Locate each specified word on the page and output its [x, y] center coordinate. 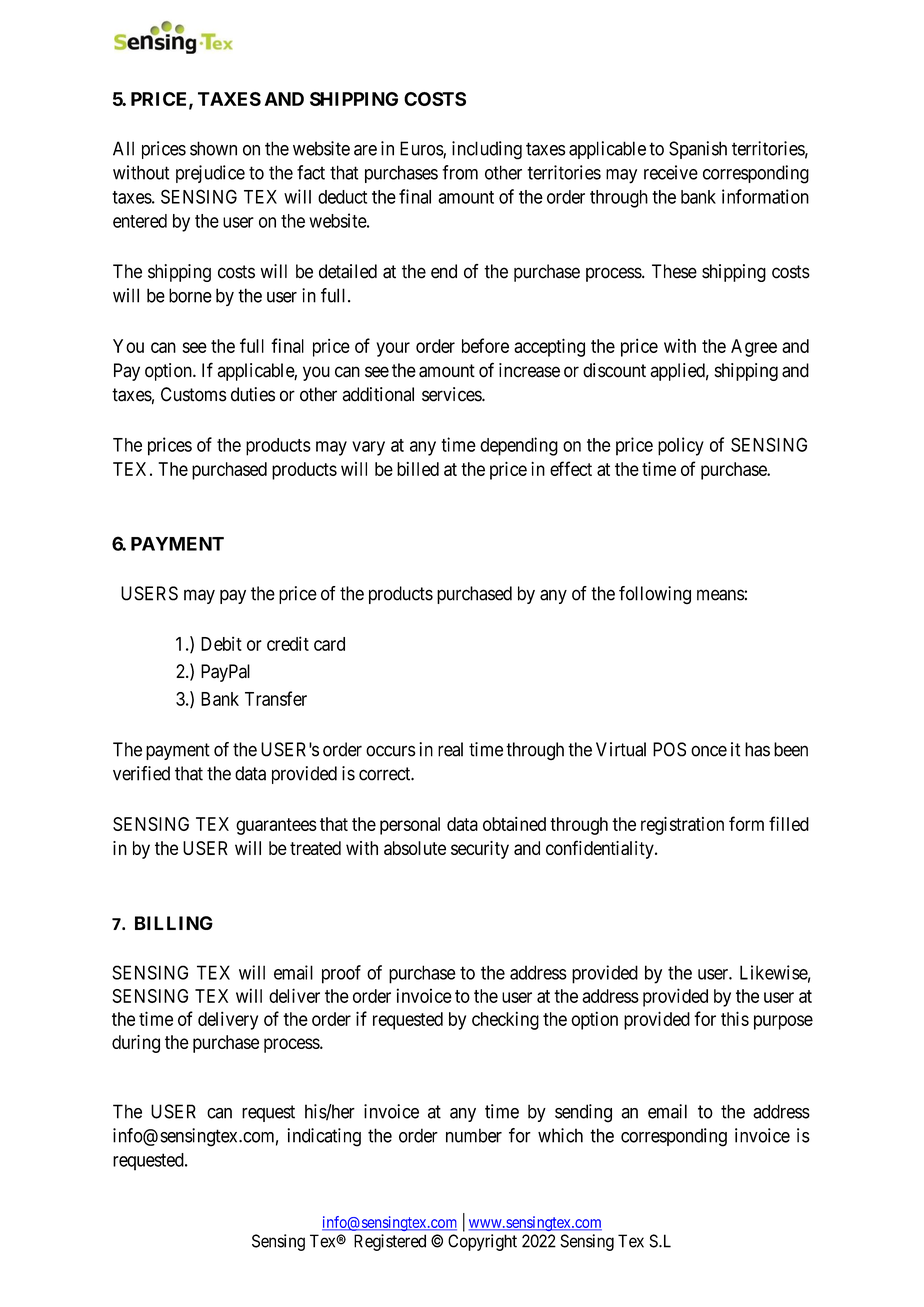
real [450, 749]
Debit [221, 643]
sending [583, 1113]
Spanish [698, 150]
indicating [324, 1137]
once [709, 751]
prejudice [210, 174]
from [460, 172]
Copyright [482, 1242]
